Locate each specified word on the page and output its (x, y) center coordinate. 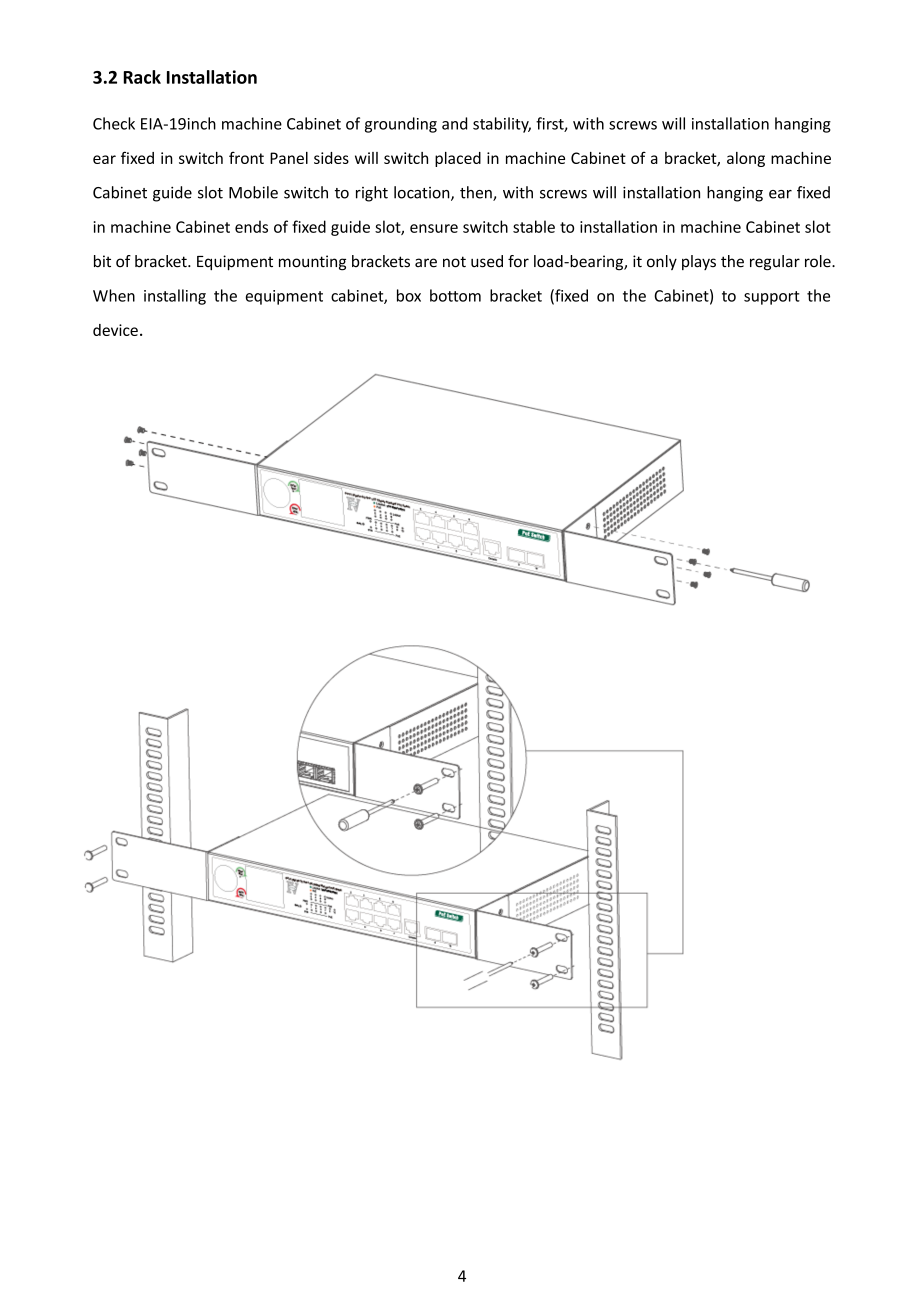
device (115, 330)
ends (251, 226)
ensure (434, 228)
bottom (455, 295)
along (746, 159)
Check (114, 123)
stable (534, 226)
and (454, 123)
